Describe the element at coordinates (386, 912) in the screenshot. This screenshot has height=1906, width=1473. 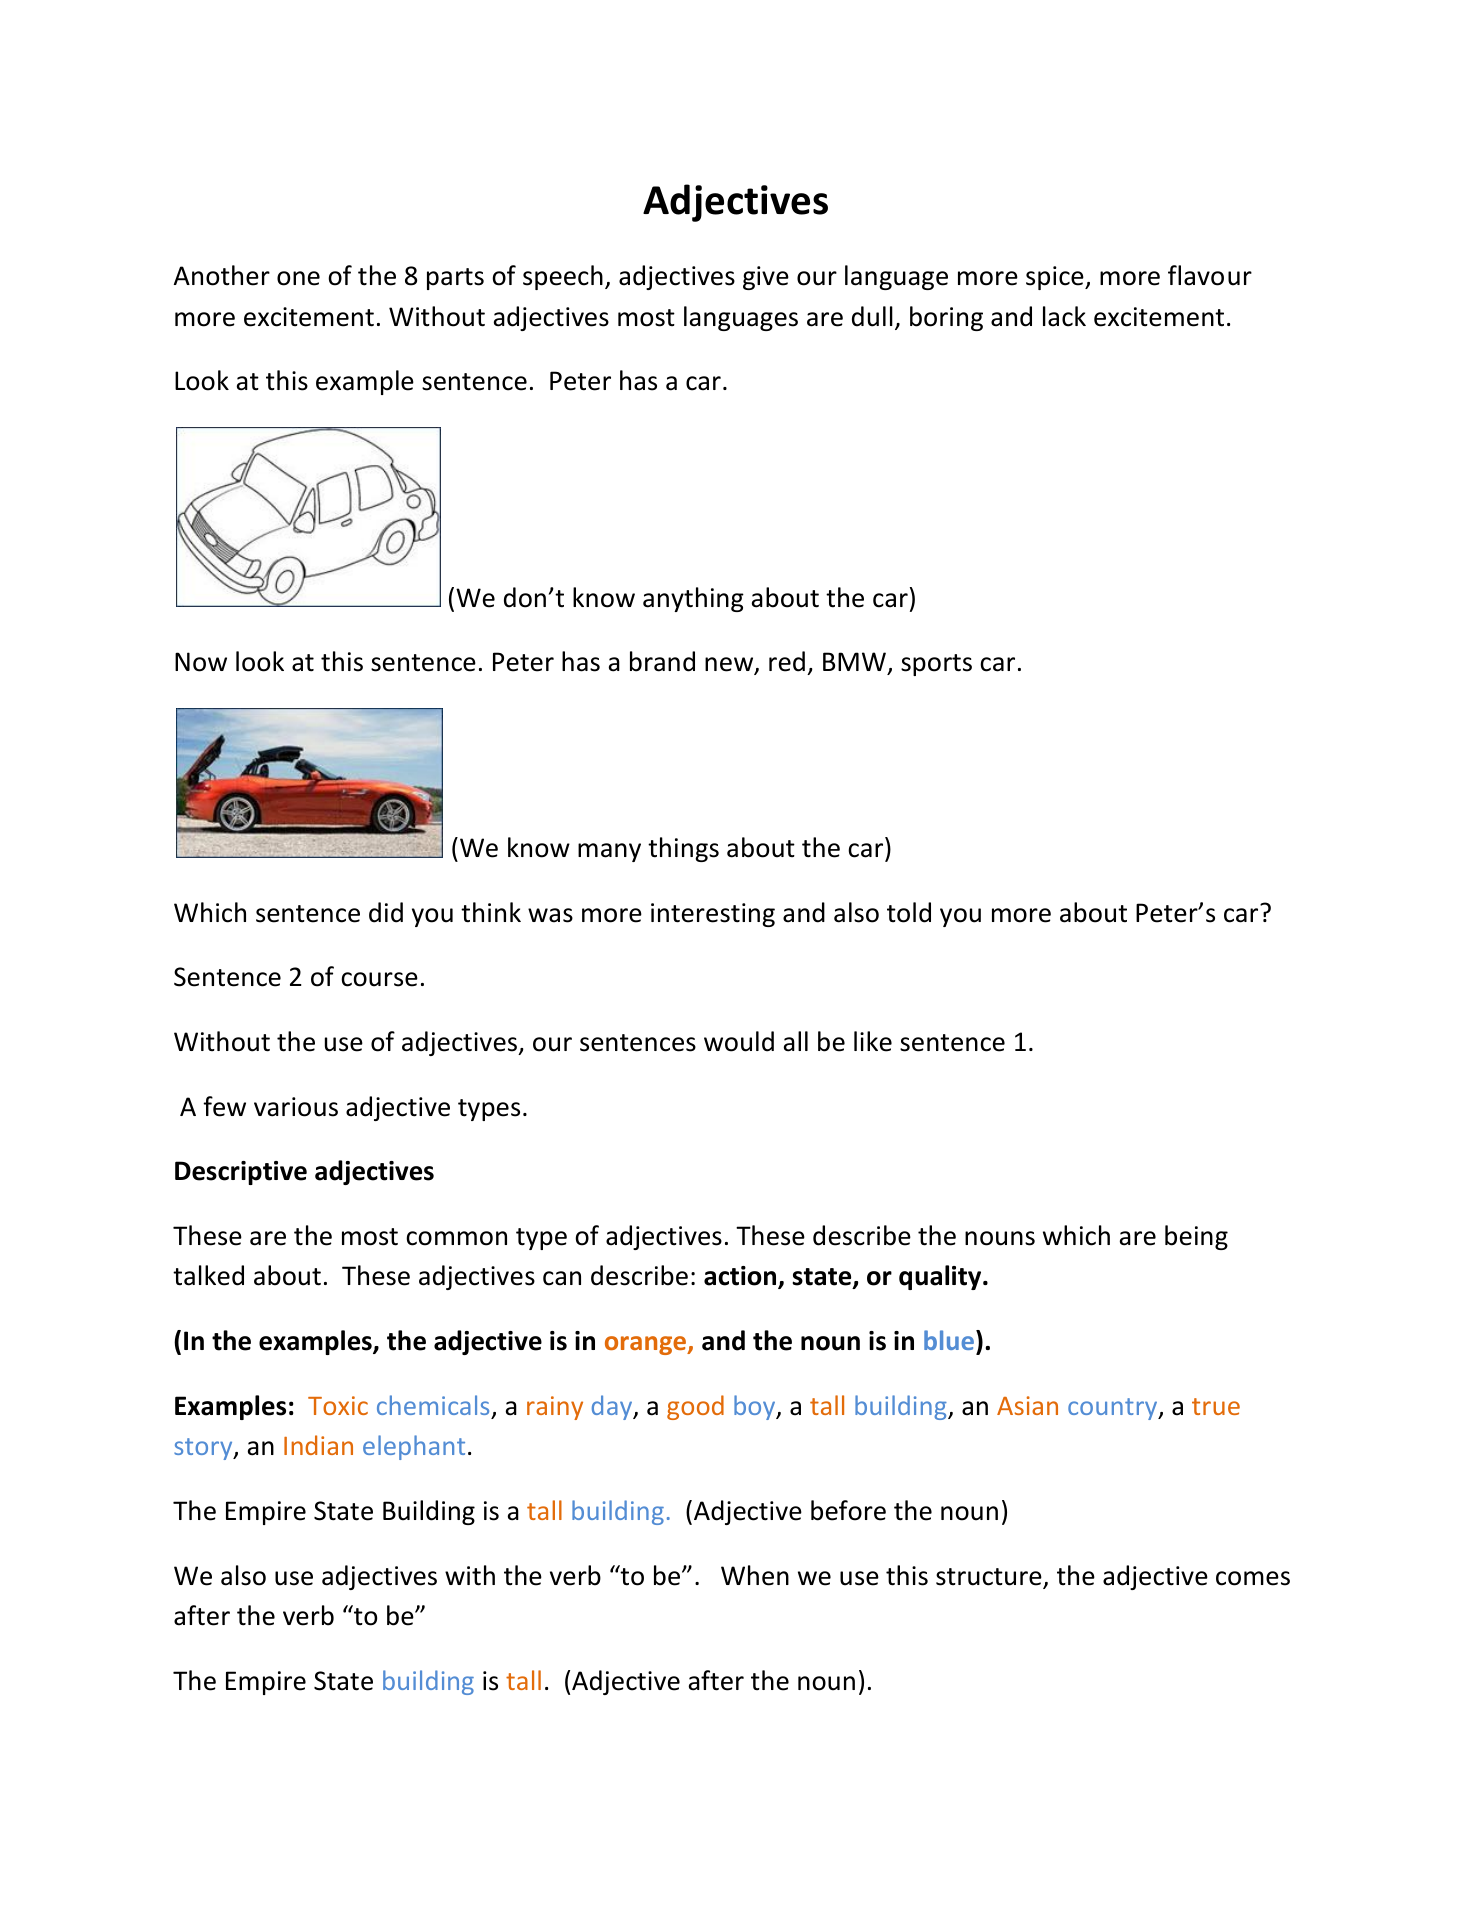
I see `did` at that location.
